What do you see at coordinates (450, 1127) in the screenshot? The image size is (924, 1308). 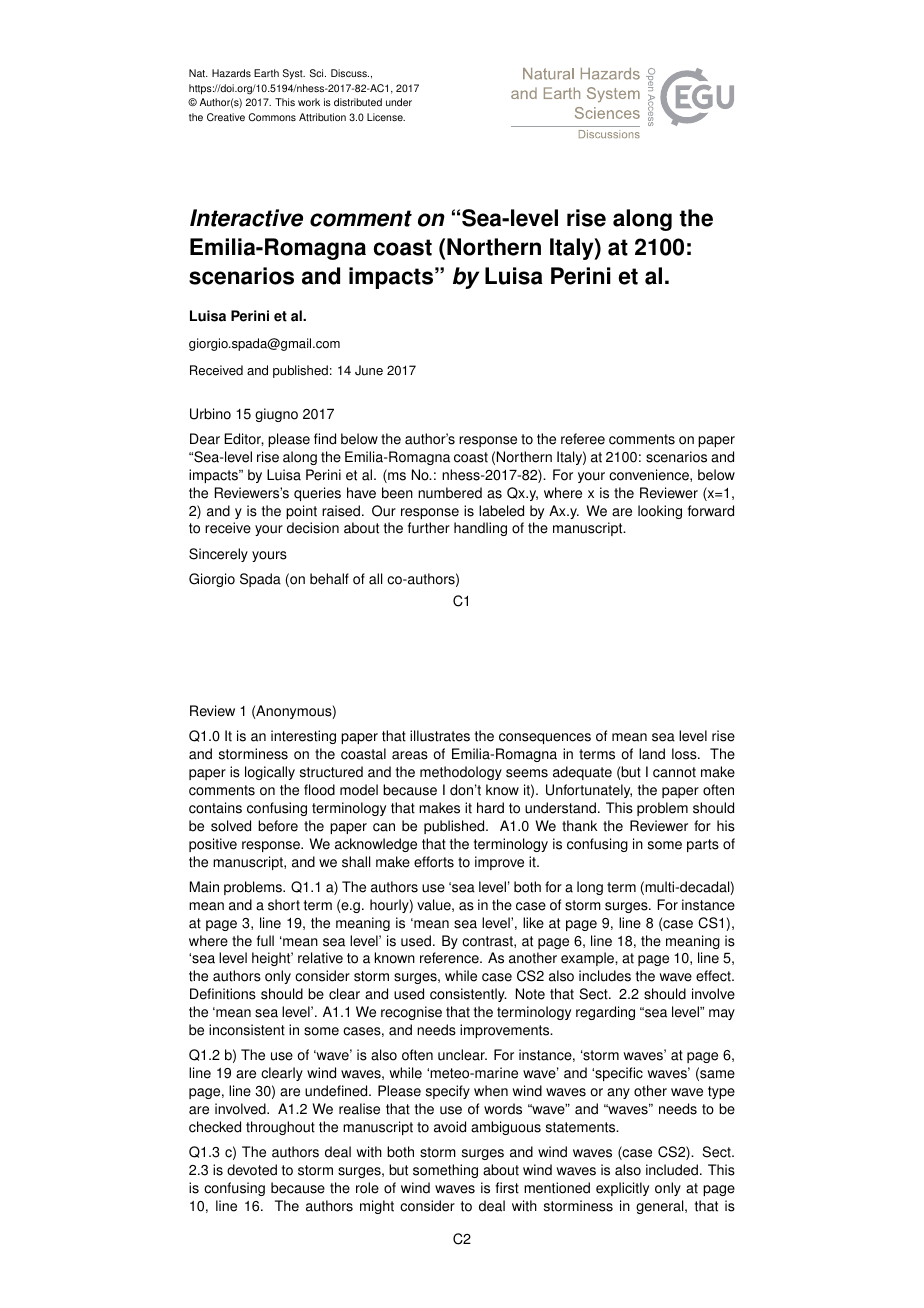 I see `avoid` at bounding box center [450, 1127].
